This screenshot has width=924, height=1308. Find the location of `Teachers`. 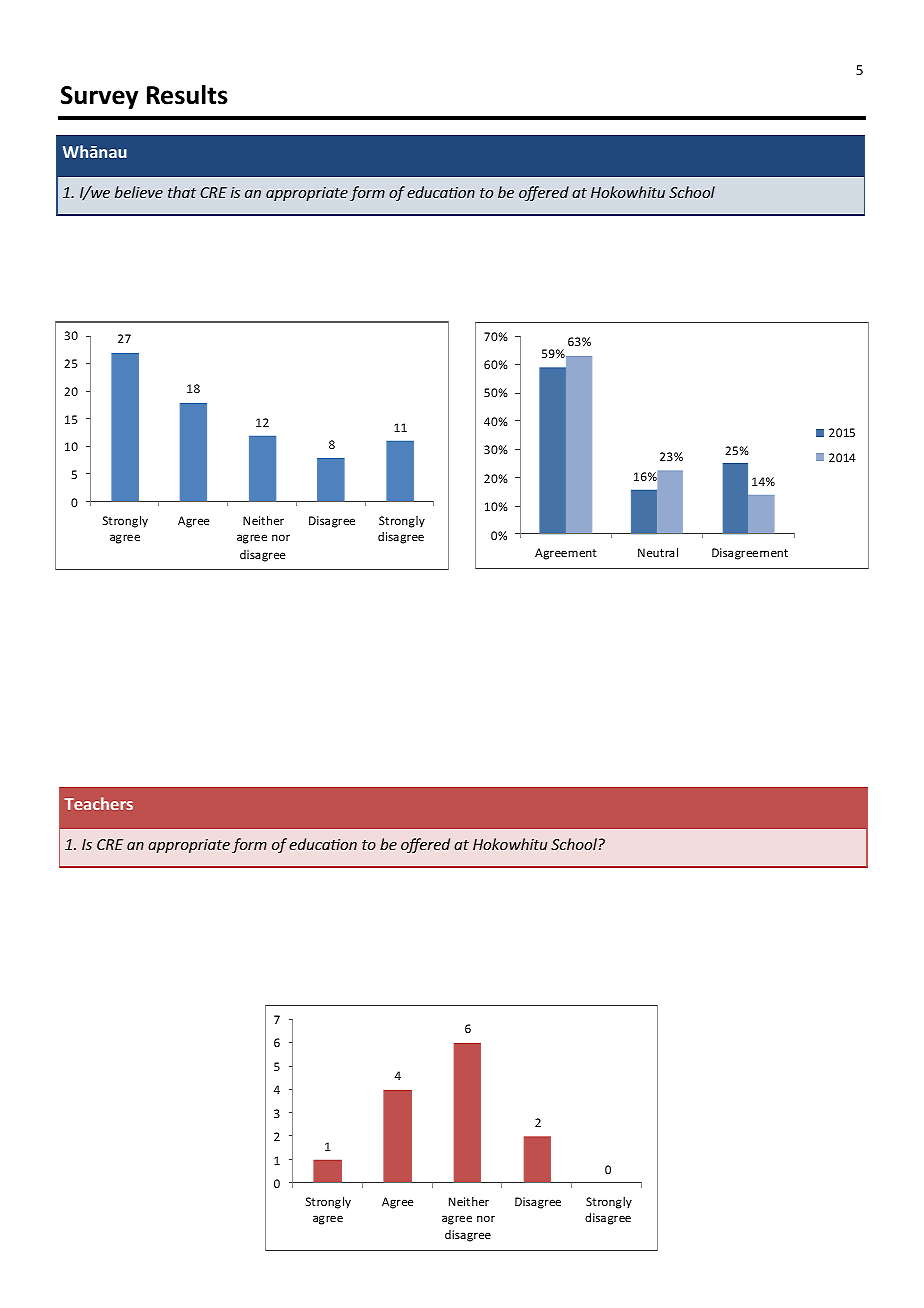

Teachers is located at coordinates (98, 803).
